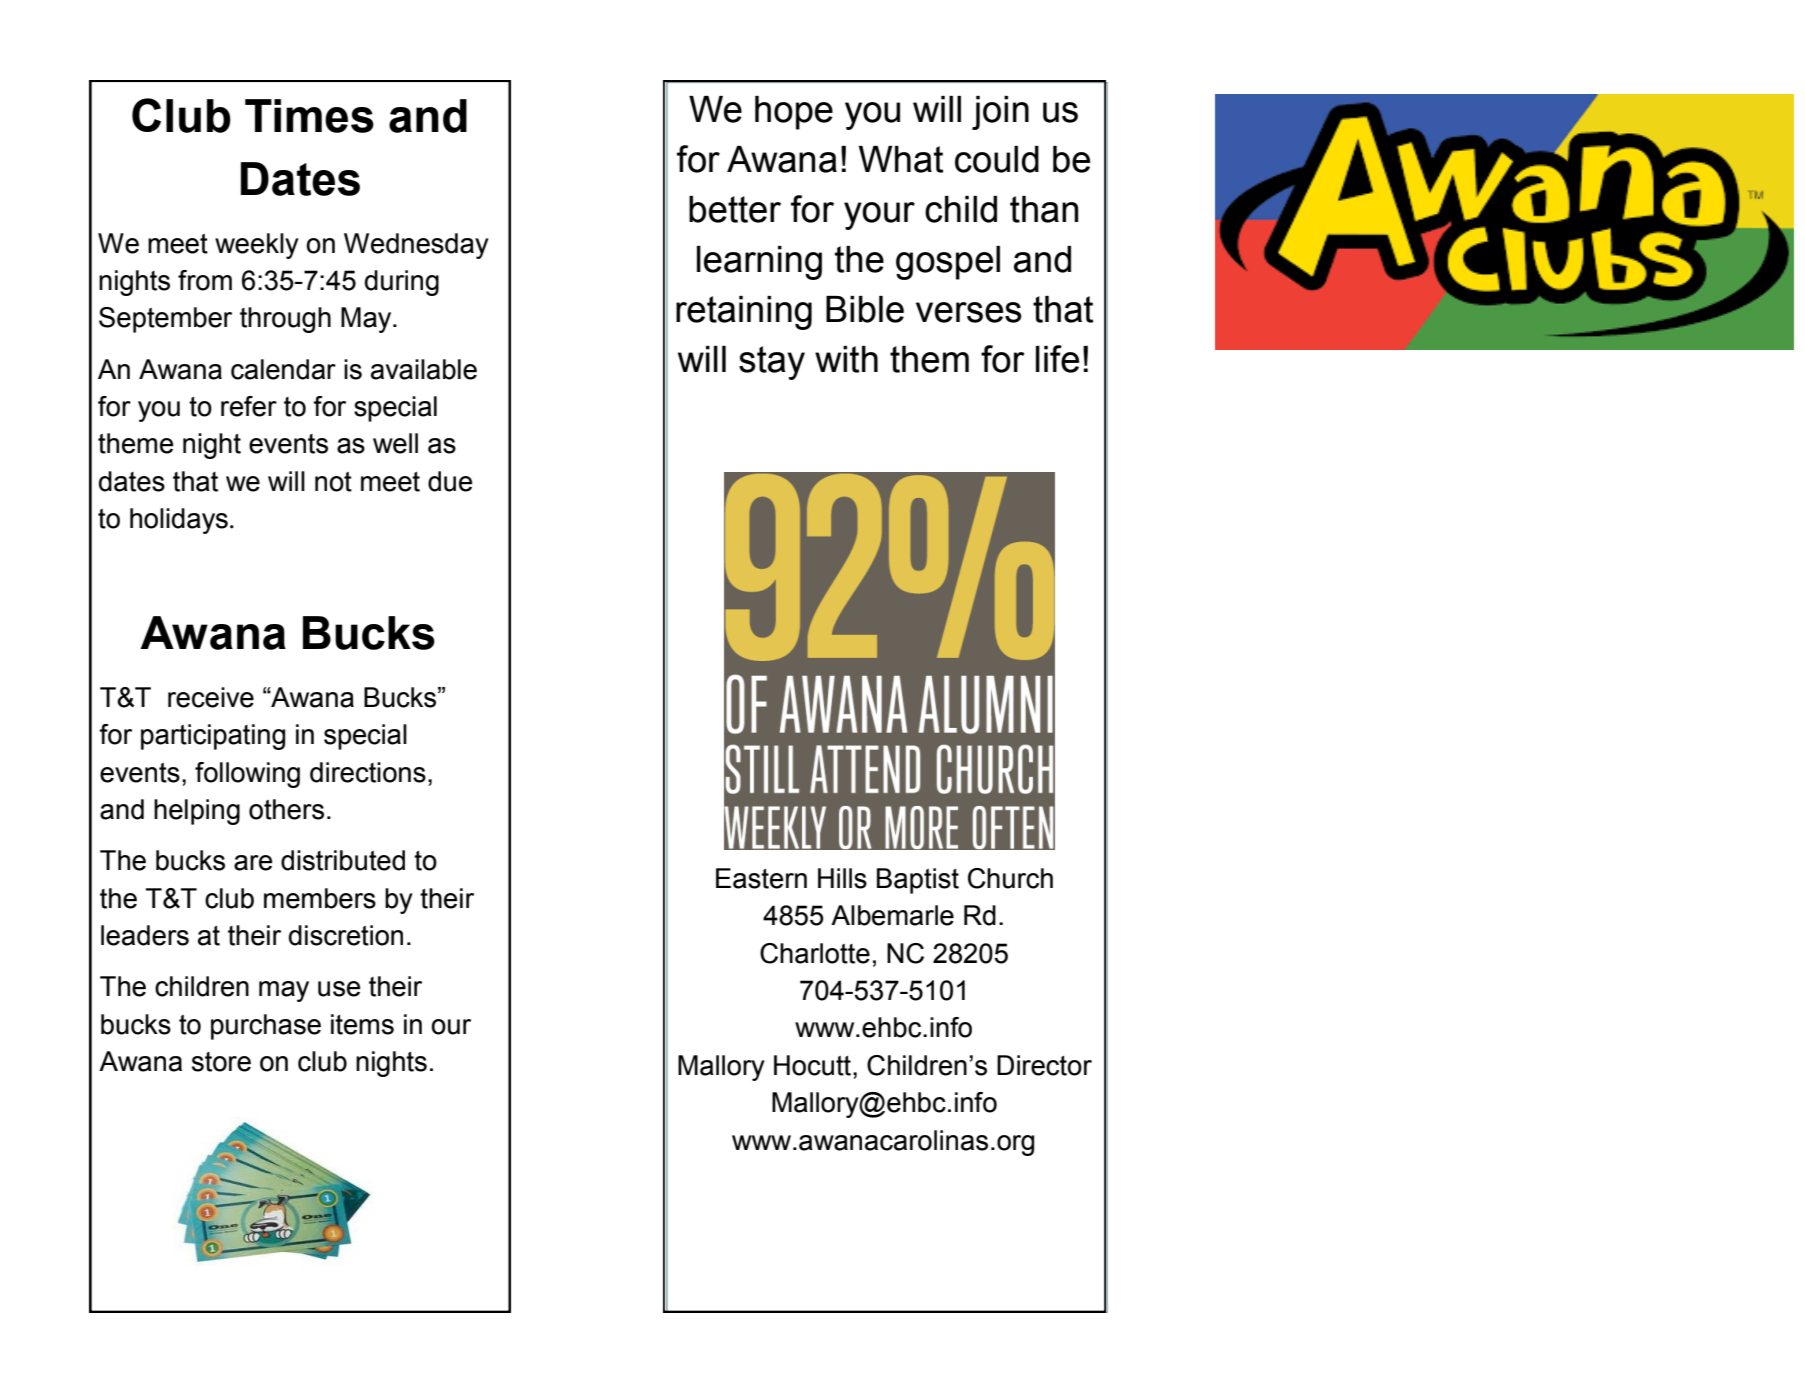 The width and height of the image is (1805, 1395). I want to click on items, so click(362, 1024).
